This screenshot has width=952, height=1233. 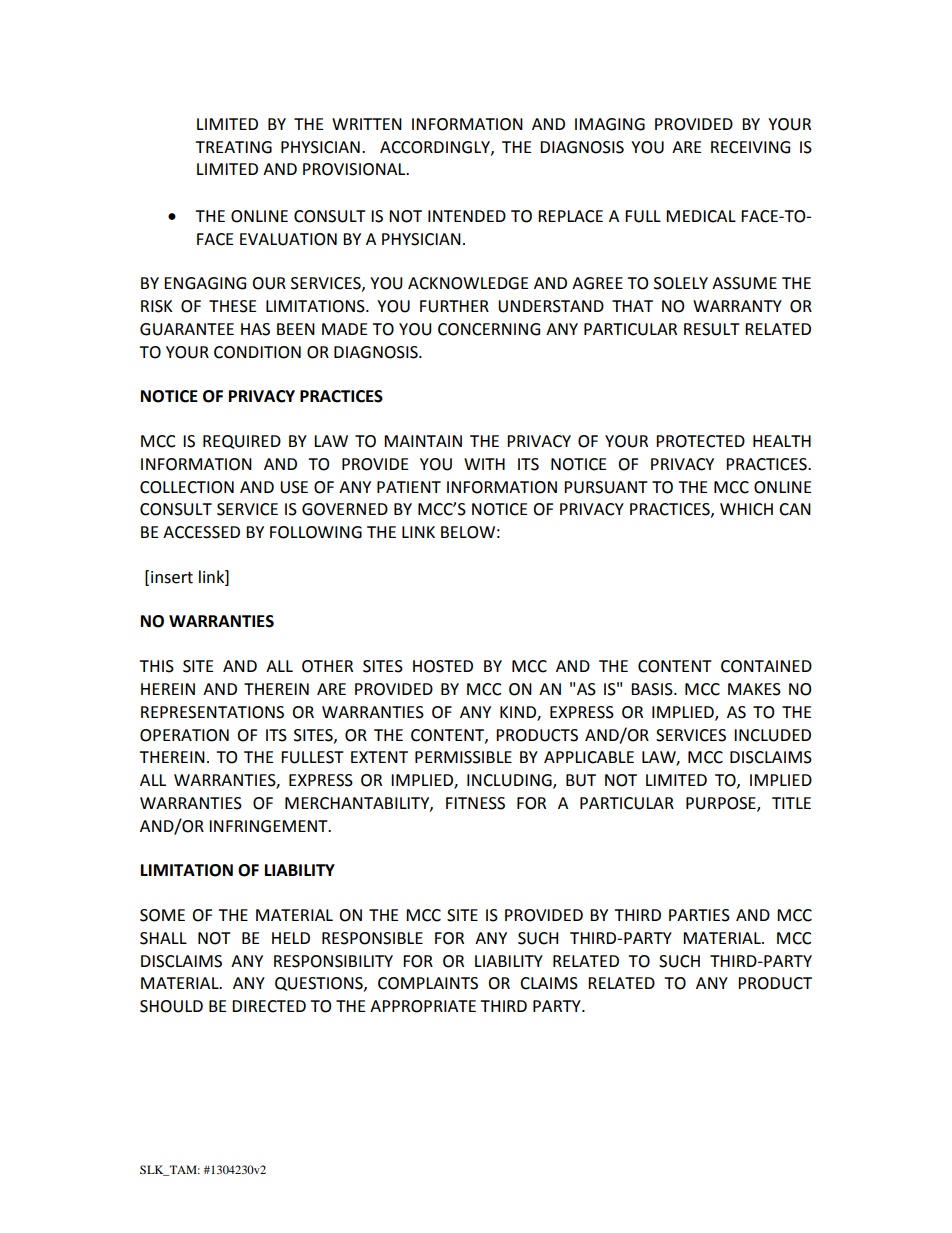 I want to click on PATIENT, so click(x=409, y=487).
